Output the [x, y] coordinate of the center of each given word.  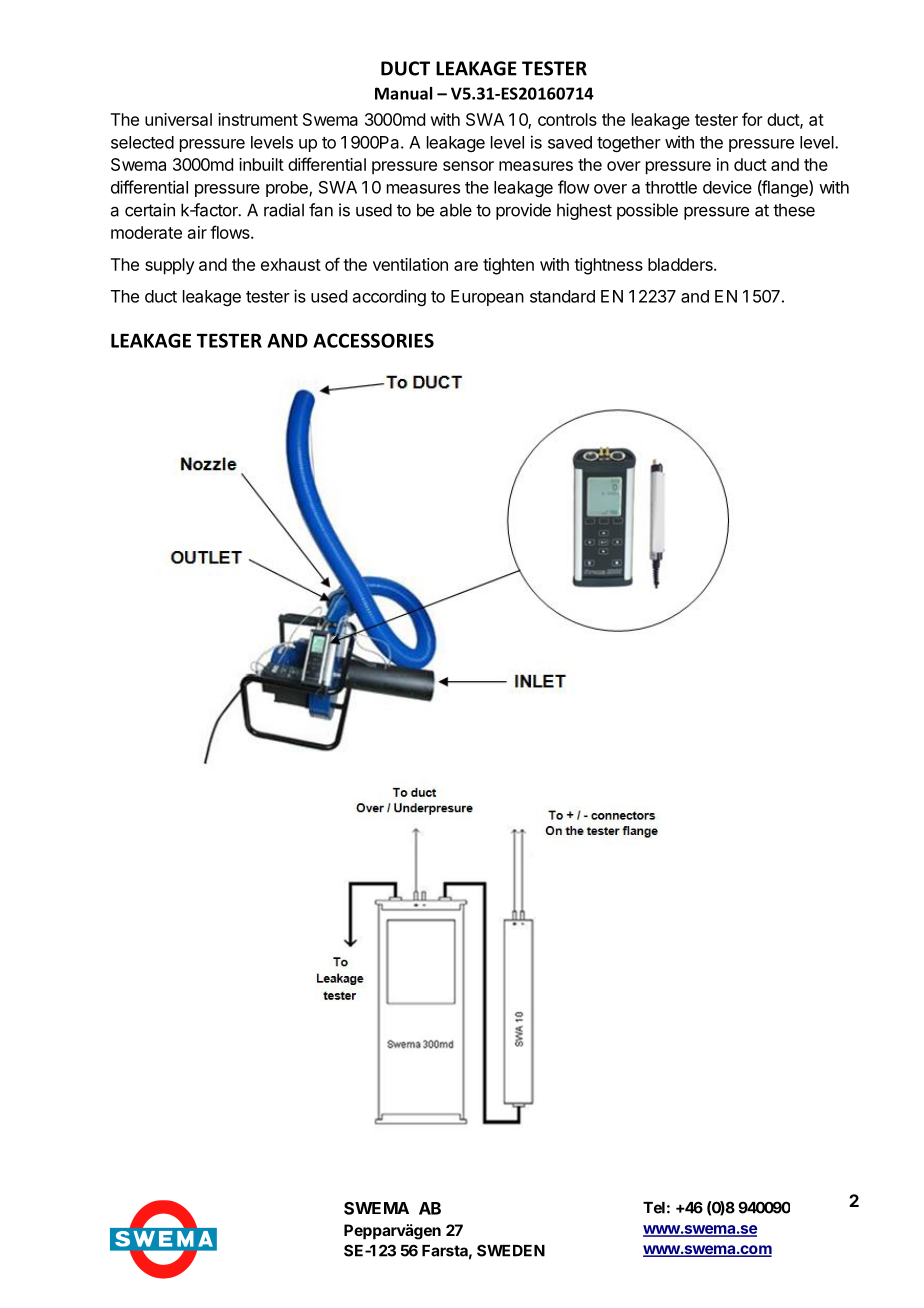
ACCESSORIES [373, 340]
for [752, 119]
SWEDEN [511, 1250]
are [466, 266]
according [389, 297]
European [487, 298]
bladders [681, 264]
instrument [258, 119]
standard [562, 296]
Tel [654, 1208]
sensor [468, 166]
